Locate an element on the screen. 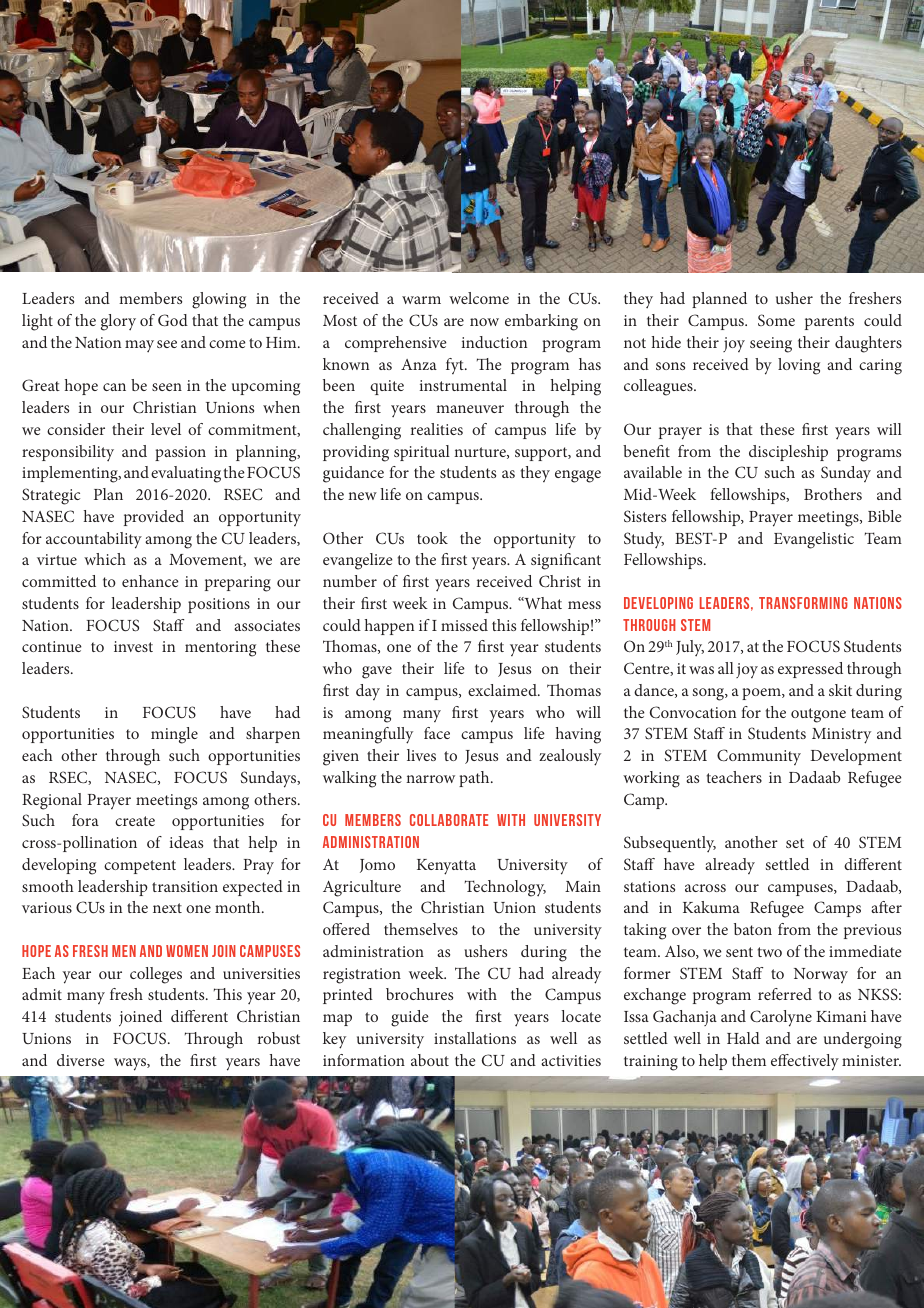 The height and width of the screenshot is (1308, 924). diverse is located at coordinates (81, 1060).
